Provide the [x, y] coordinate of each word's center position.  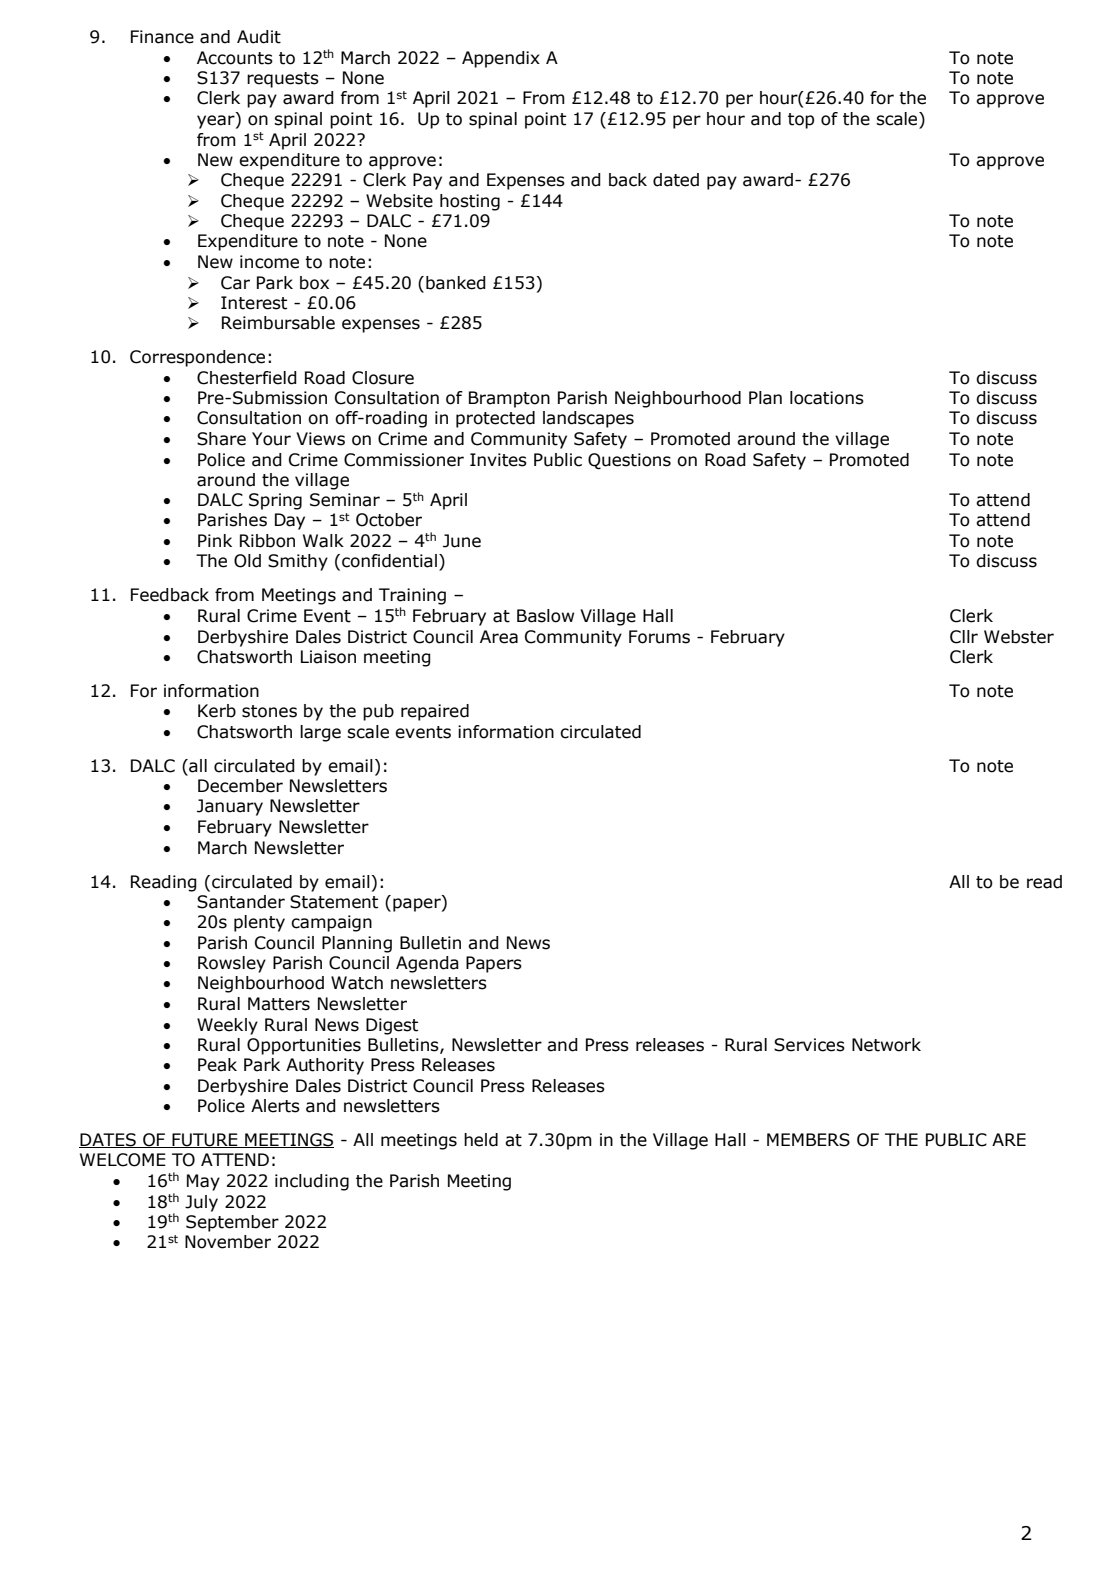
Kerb [217, 711]
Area [499, 637]
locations [827, 398]
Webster [1019, 637]
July [201, 1203]
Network [886, 1045]
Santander [241, 902]
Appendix [501, 59]
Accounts [235, 58]
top [801, 121]
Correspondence [197, 358]
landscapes [588, 419]
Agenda [427, 964]
